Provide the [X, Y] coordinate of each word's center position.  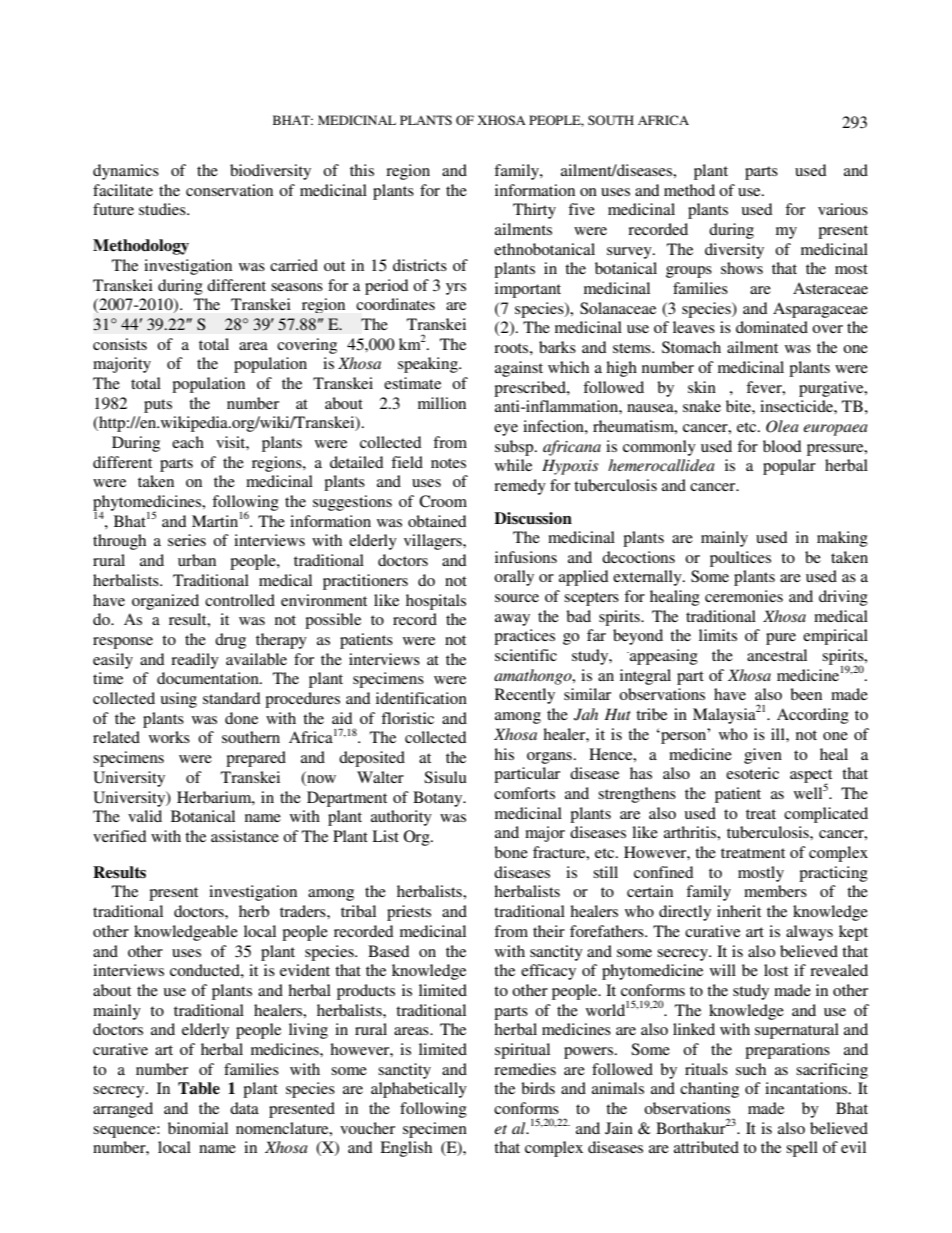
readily [195, 661]
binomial [198, 1128]
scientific [526, 655]
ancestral [777, 655]
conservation [229, 190]
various [843, 209]
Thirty [534, 211]
